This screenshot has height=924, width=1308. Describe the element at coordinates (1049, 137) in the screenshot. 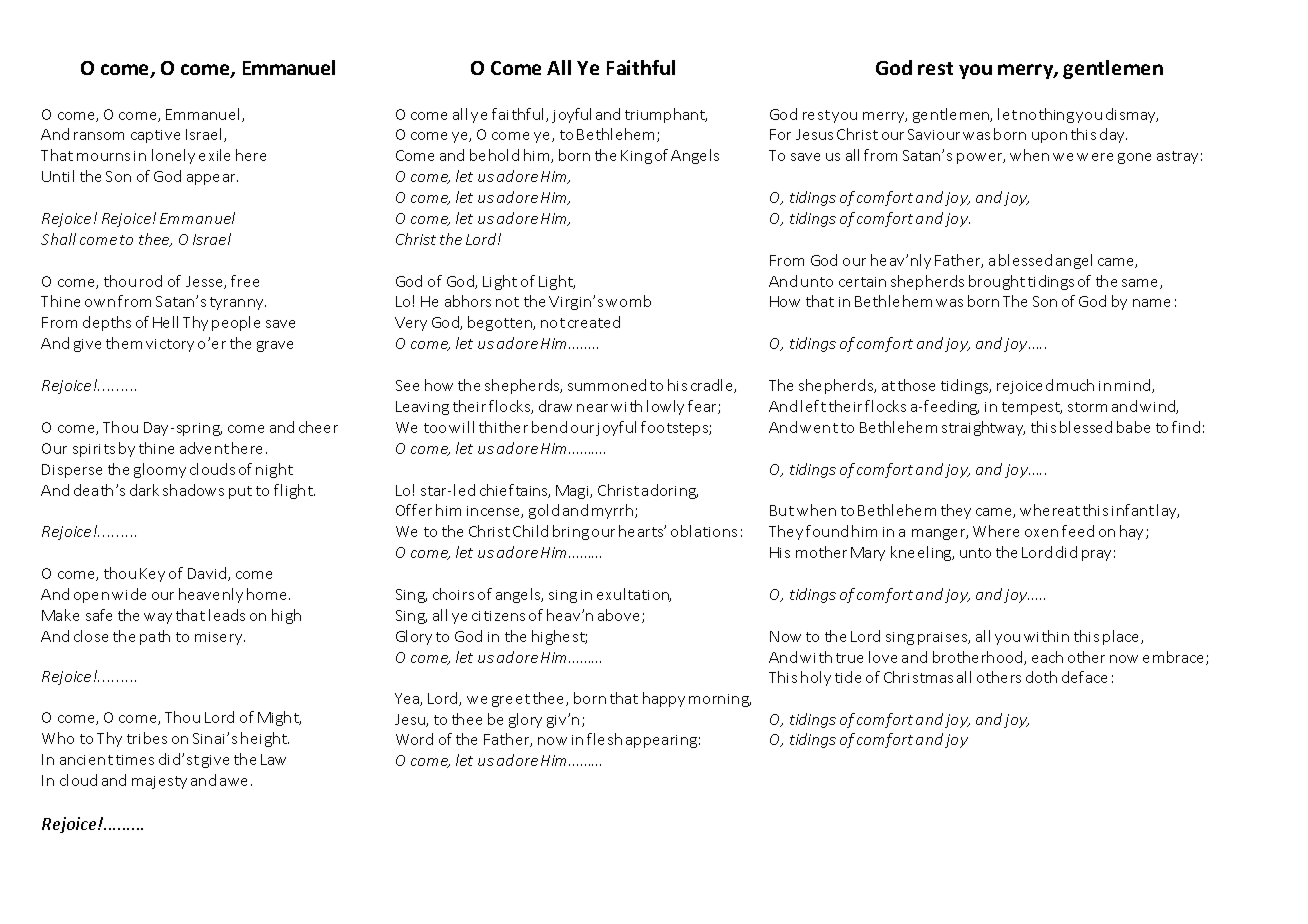

I see `upon` at that location.
